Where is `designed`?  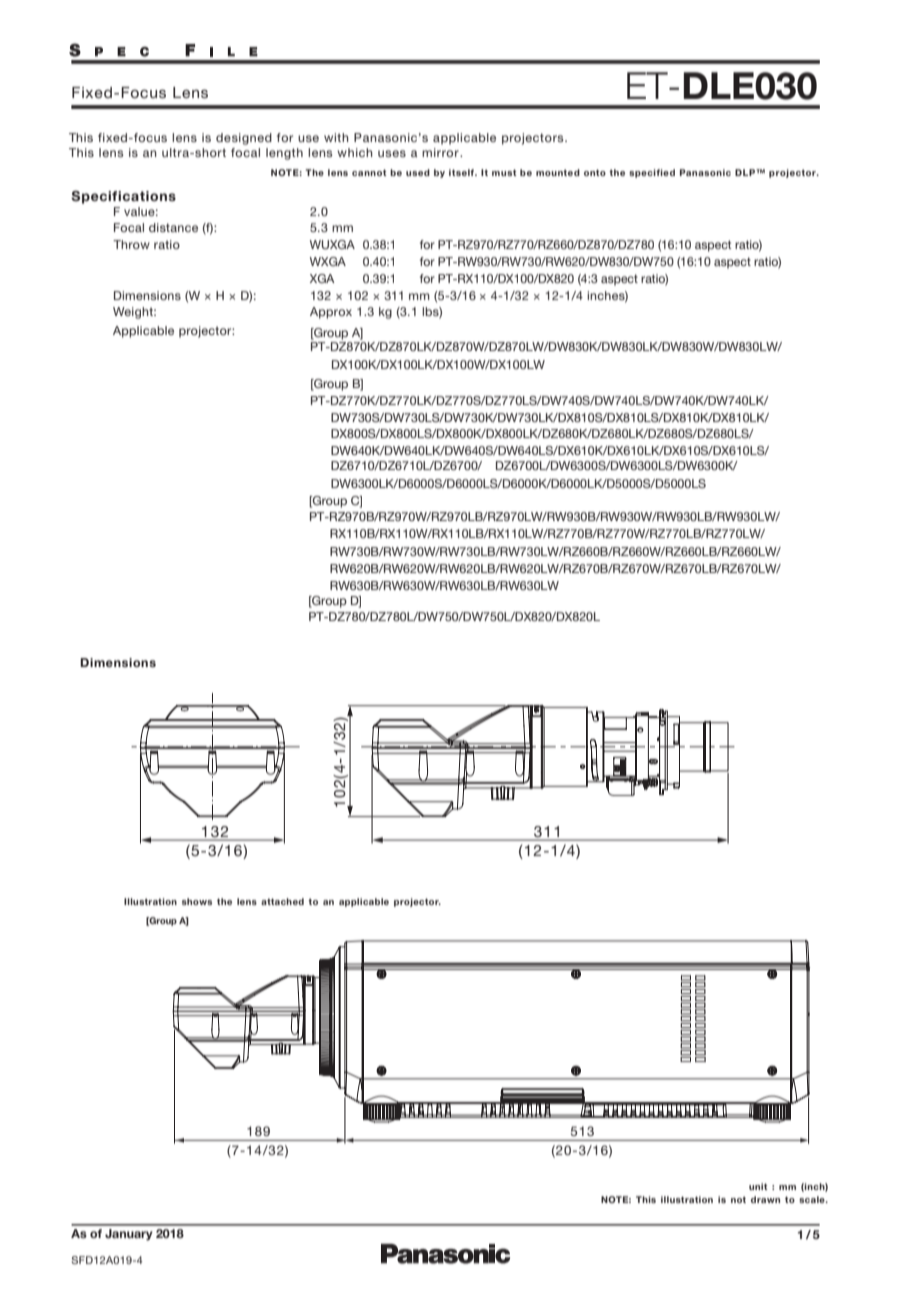 designed is located at coordinates (244, 139).
